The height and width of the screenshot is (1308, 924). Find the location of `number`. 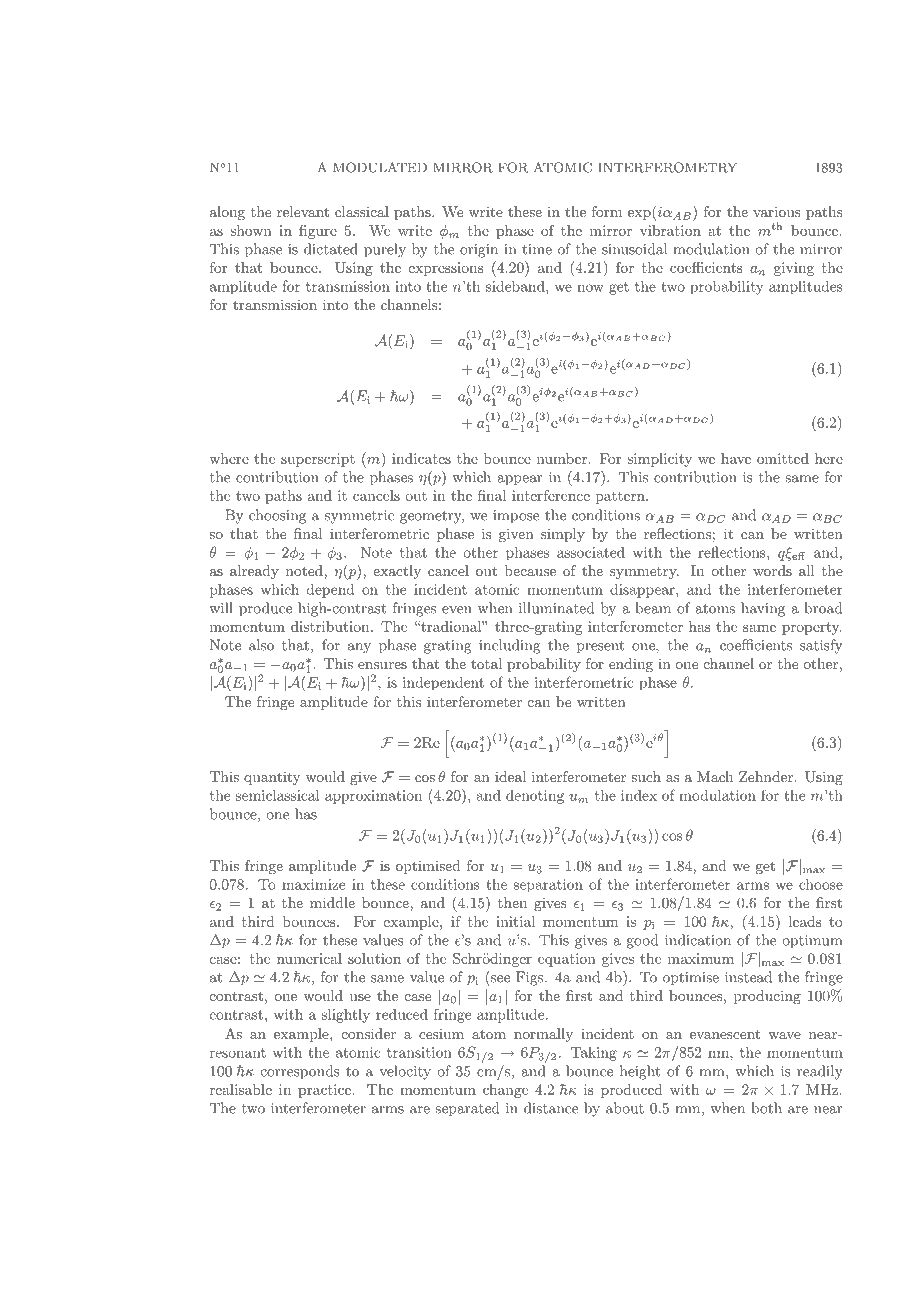

number is located at coordinates (563, 458).
